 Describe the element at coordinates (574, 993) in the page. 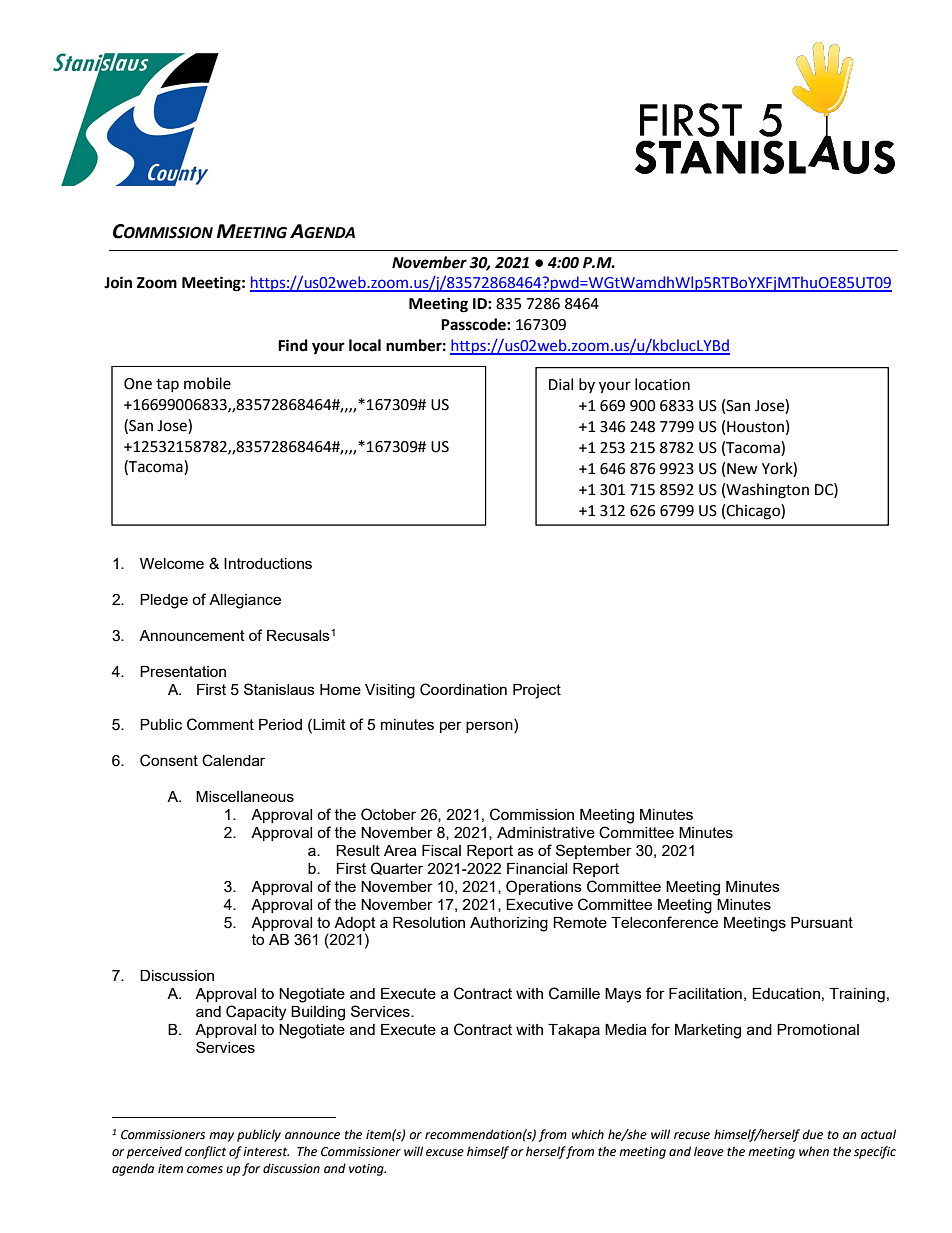

I see `Camille` at that location.
